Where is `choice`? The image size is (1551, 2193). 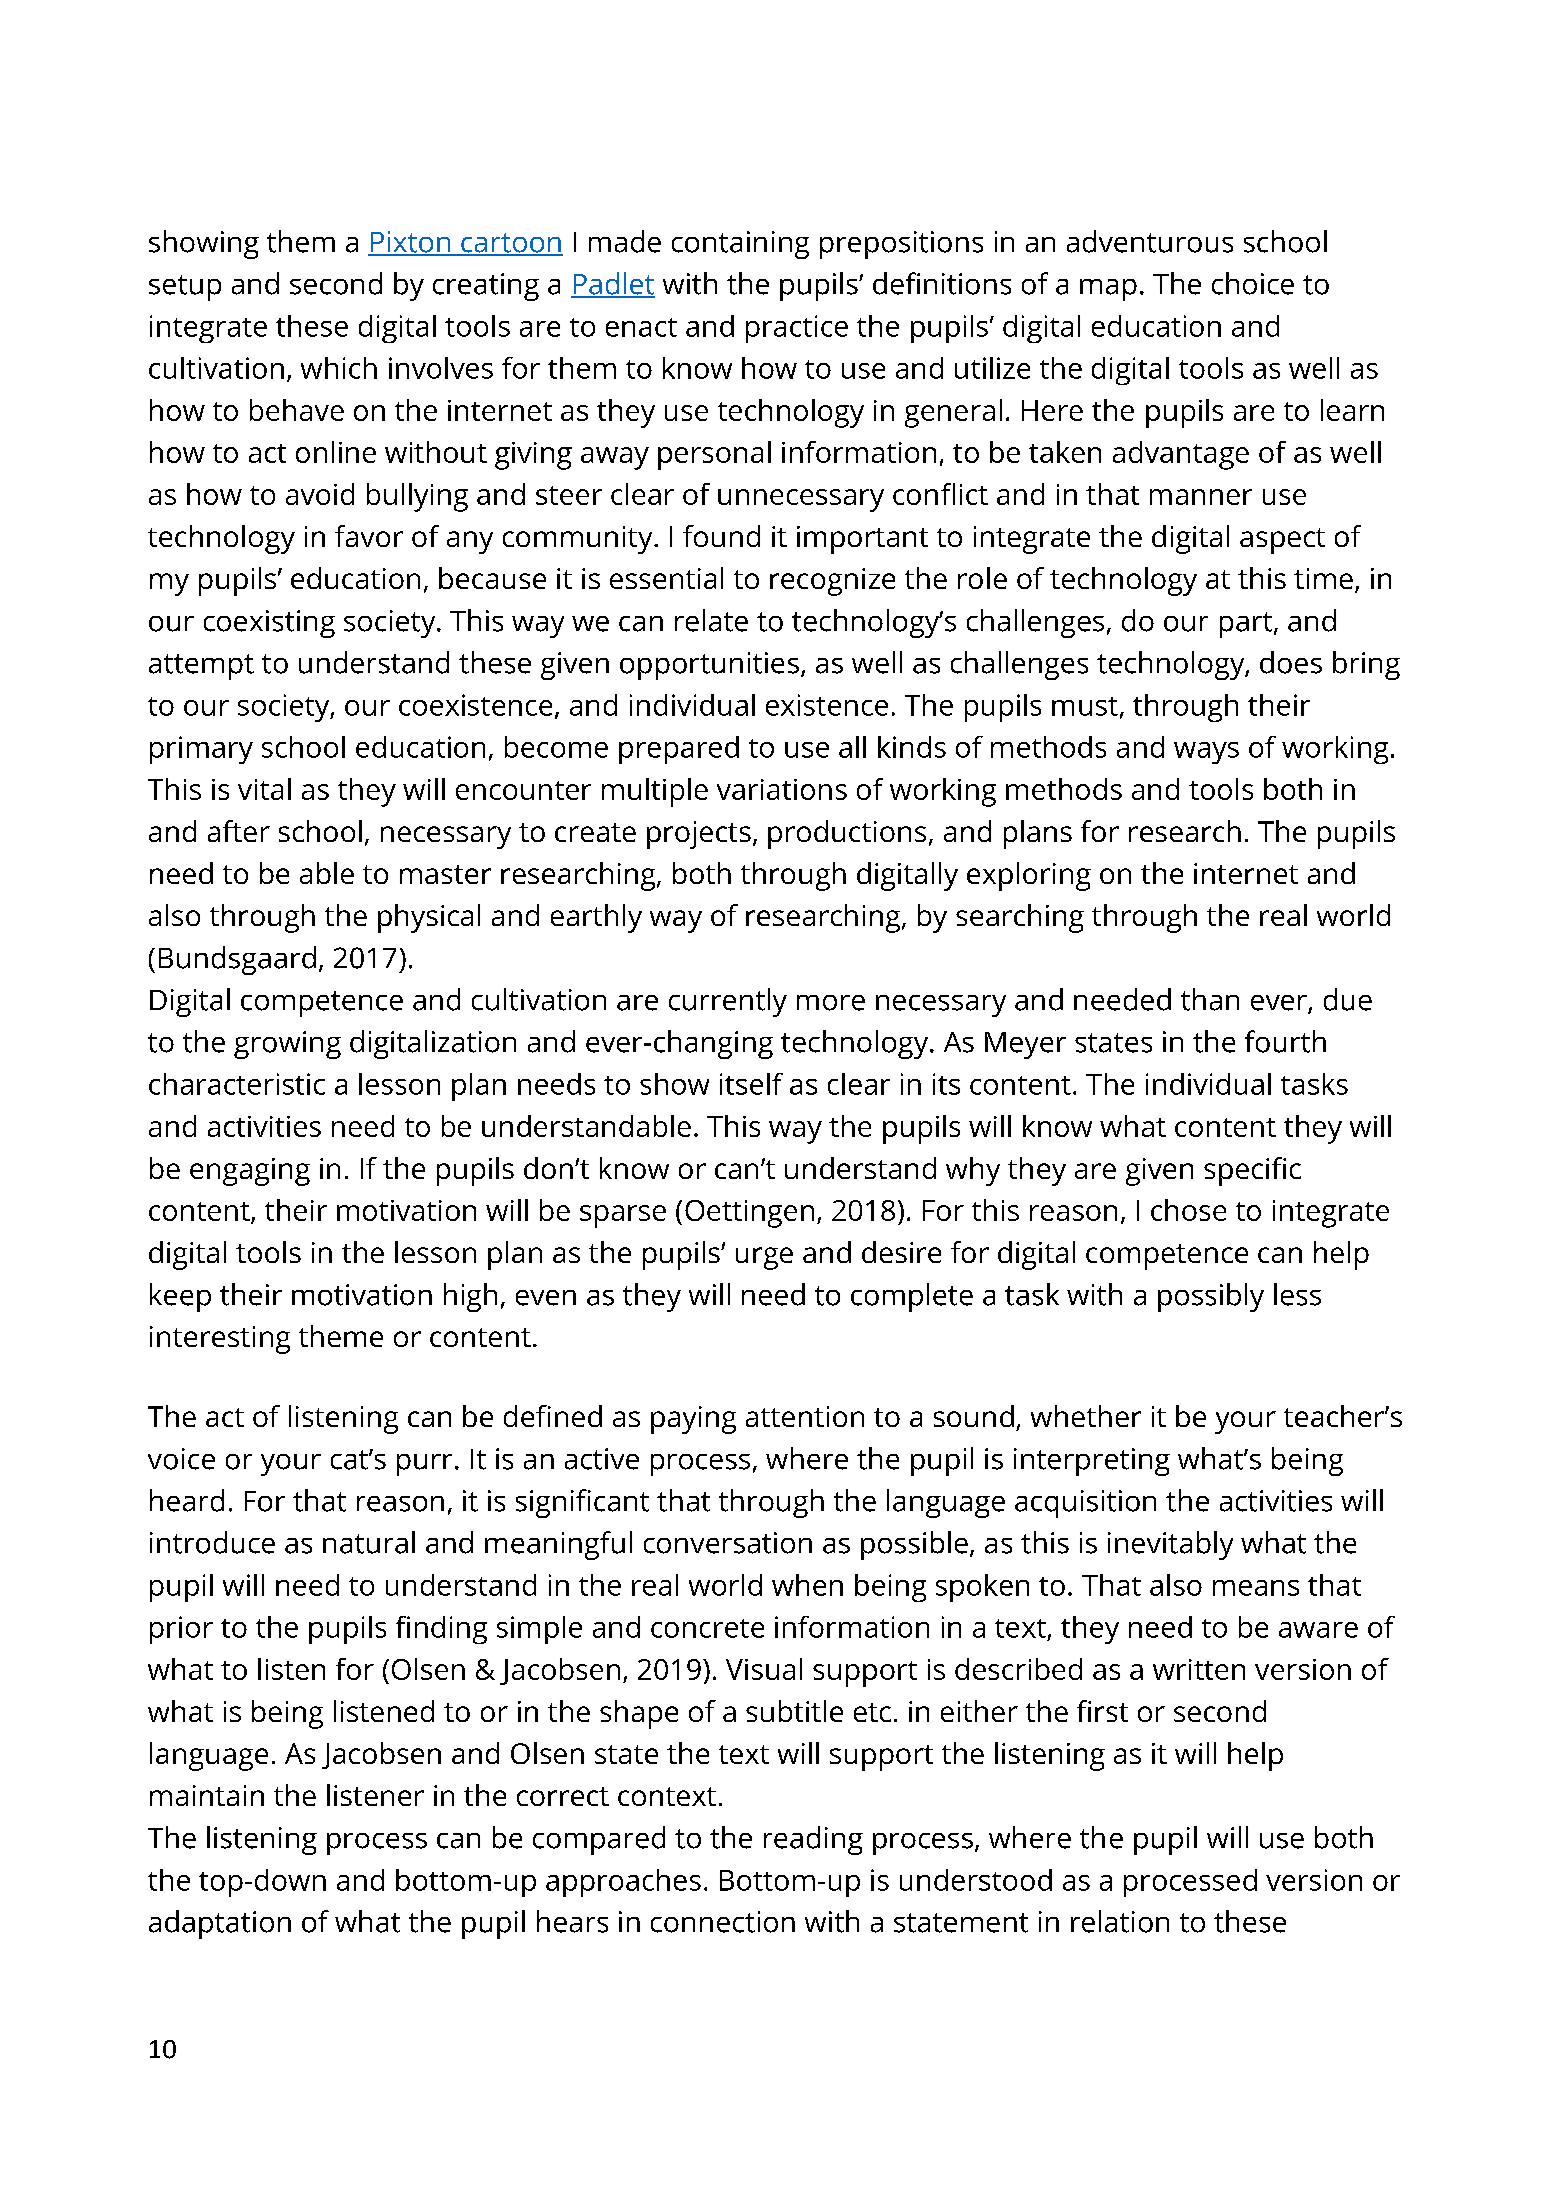 choice is located at coordinates (1253, 283).
